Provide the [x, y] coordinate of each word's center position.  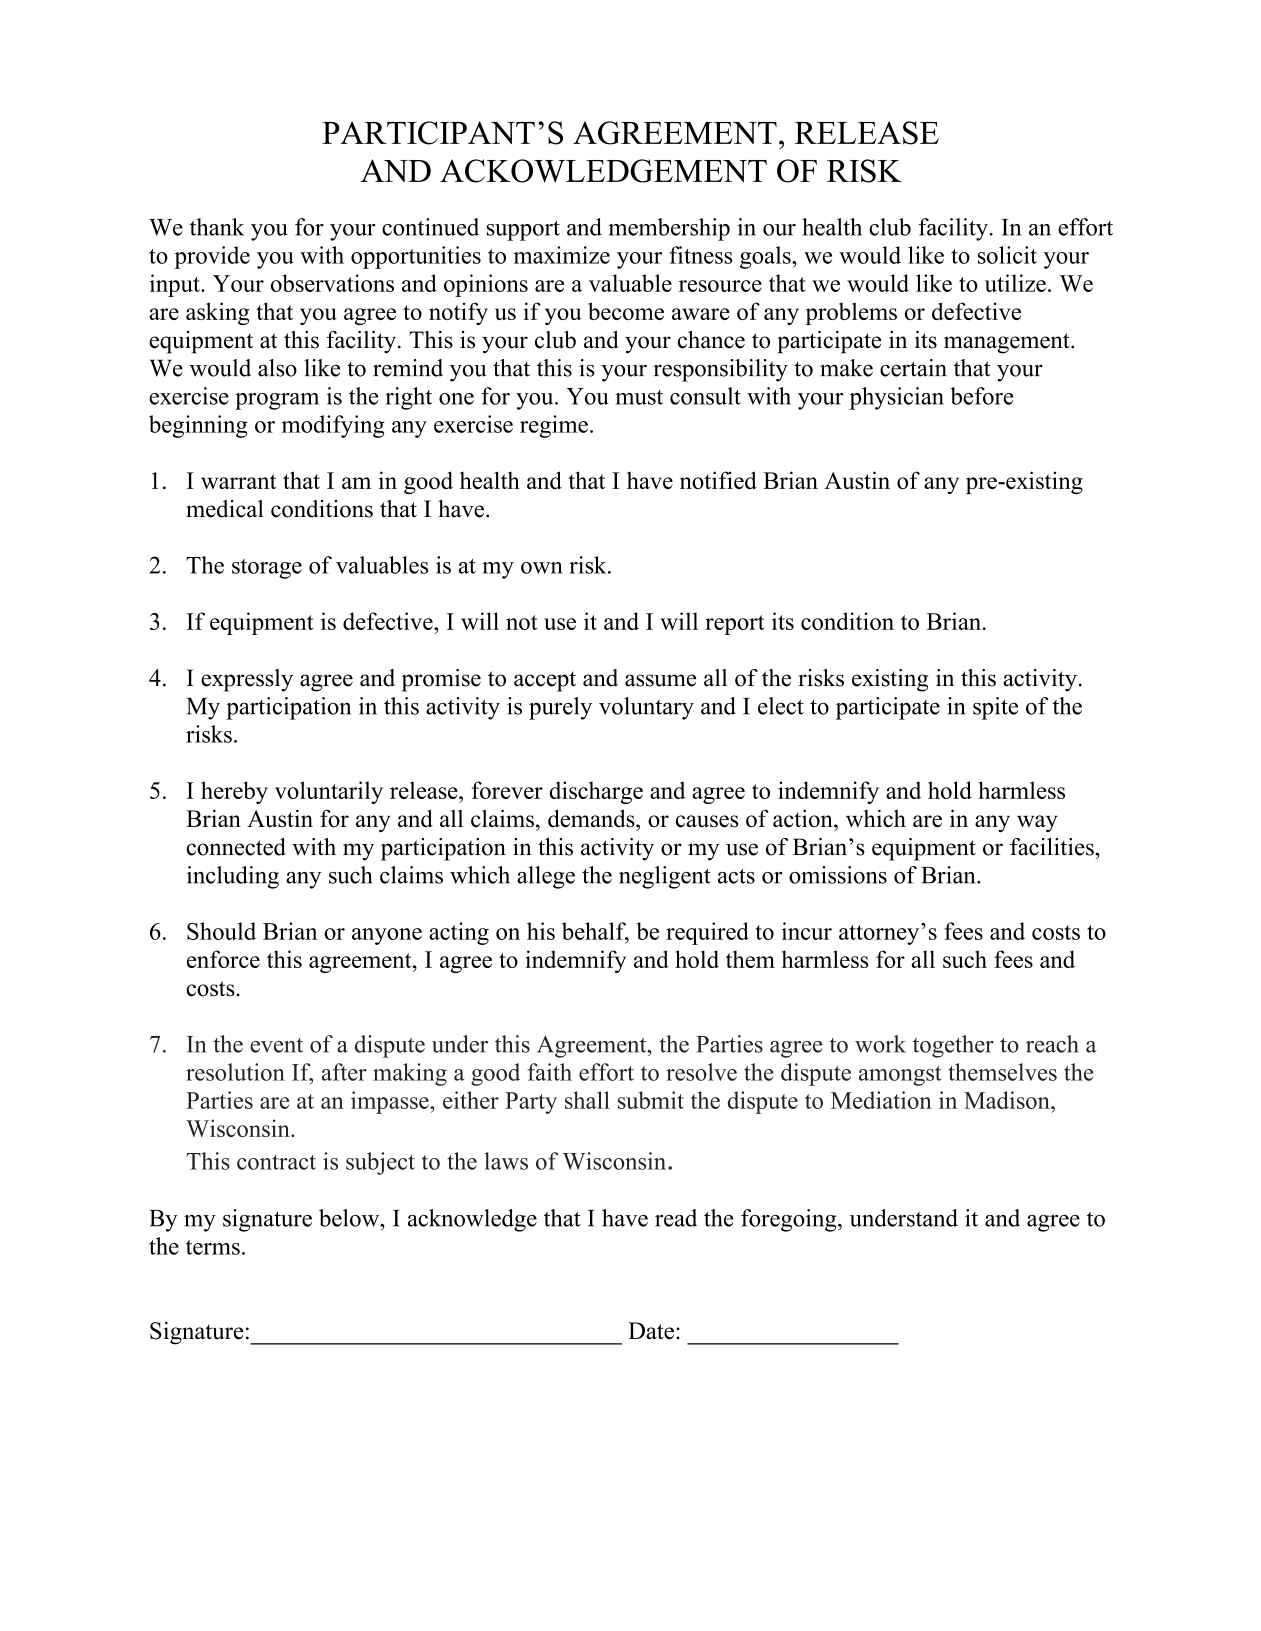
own [542, 568]
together [953, 1046]
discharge [596, 792]
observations [332, 283]
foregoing [790, 1220]
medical [225, 509]
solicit [1007, 255]
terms [213, 1247]
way [1037, 823]
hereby [234, 792]
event [276, 1045]
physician [896, 398]
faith [549, 1072]
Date [651, 1331]
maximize [561, 255]
